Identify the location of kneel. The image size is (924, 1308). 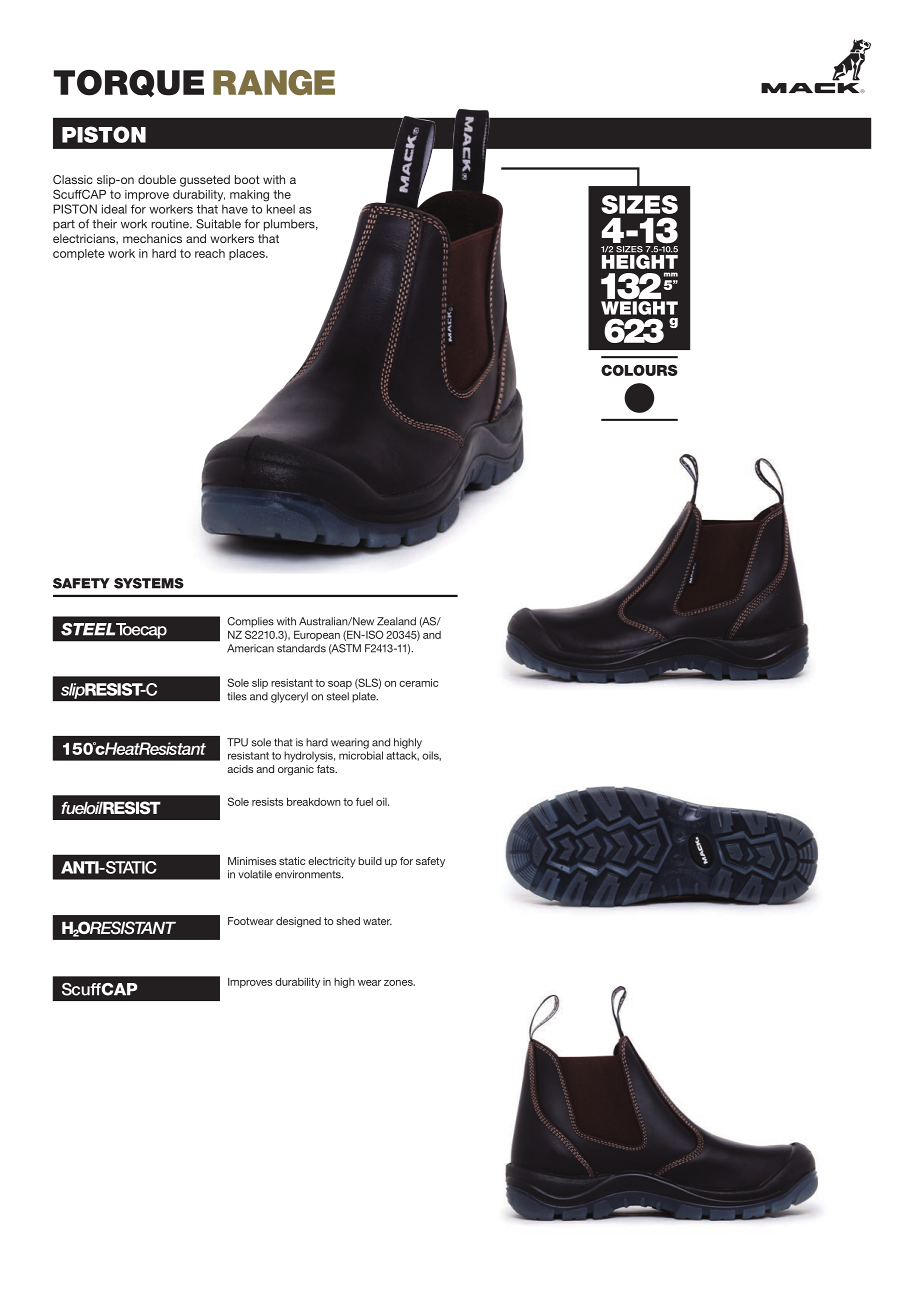
(281, 209).
